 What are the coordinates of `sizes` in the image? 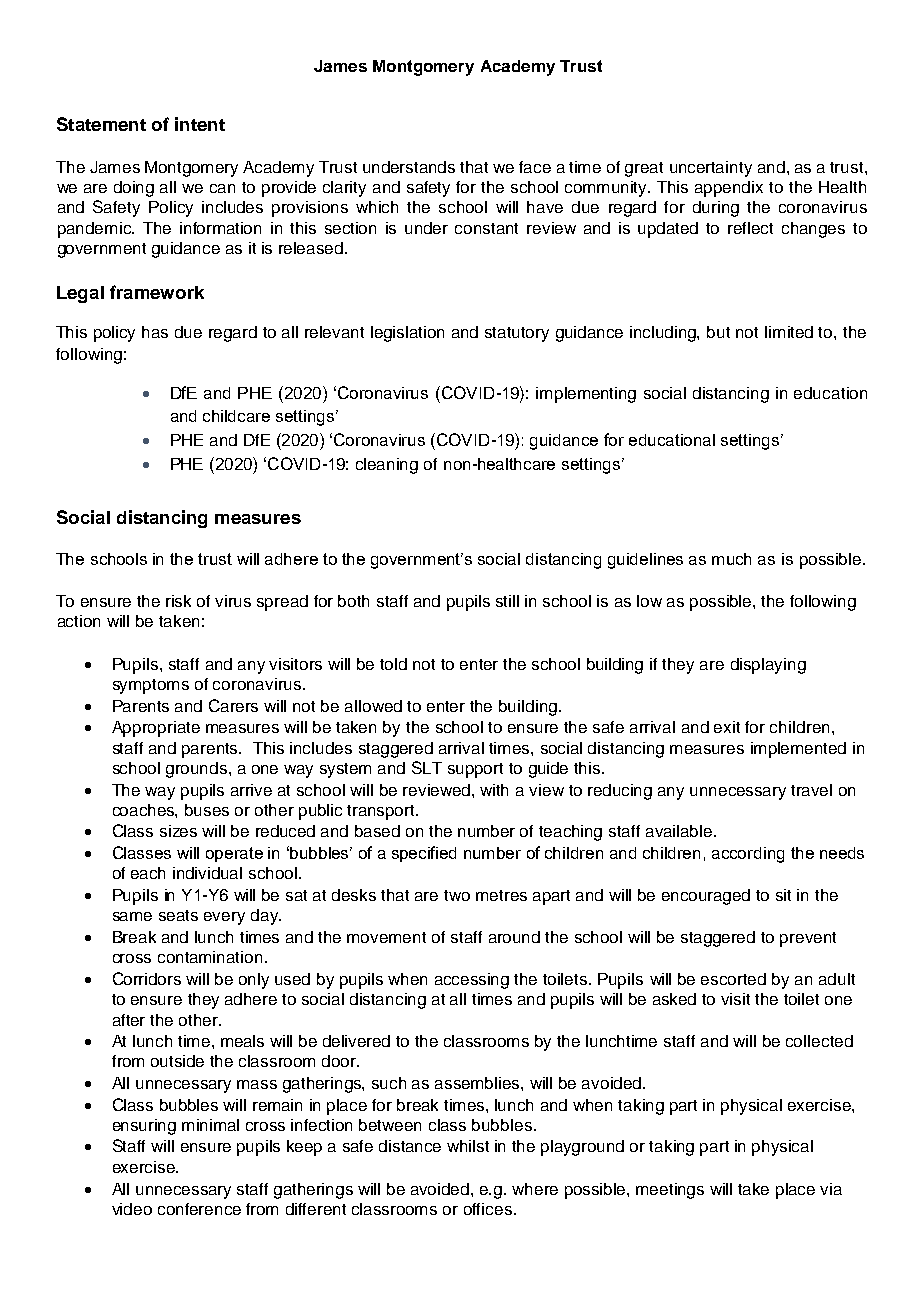 It's located at (178, 831).
